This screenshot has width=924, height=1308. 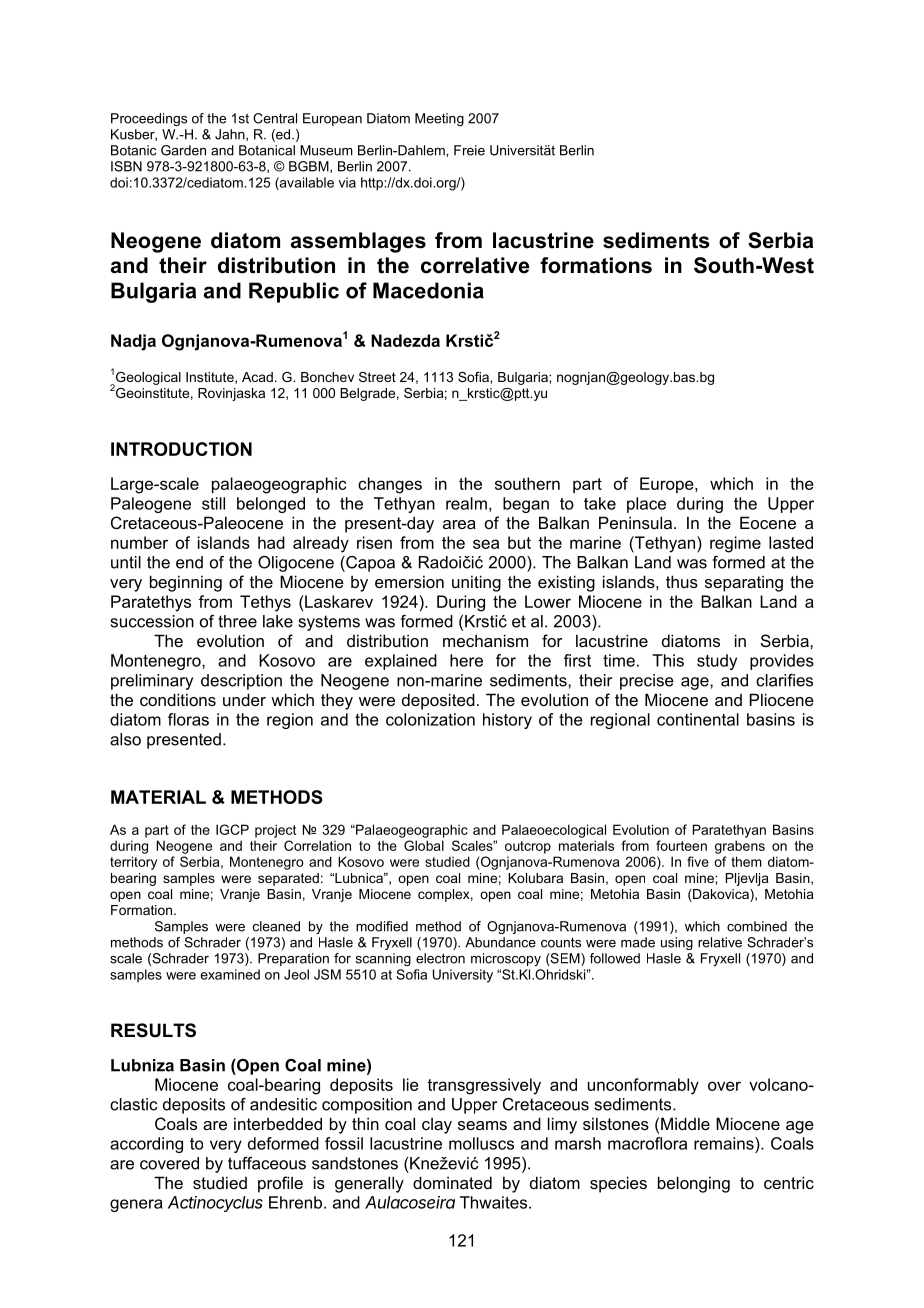 I want to click on description, so click(x=241, y=682).
